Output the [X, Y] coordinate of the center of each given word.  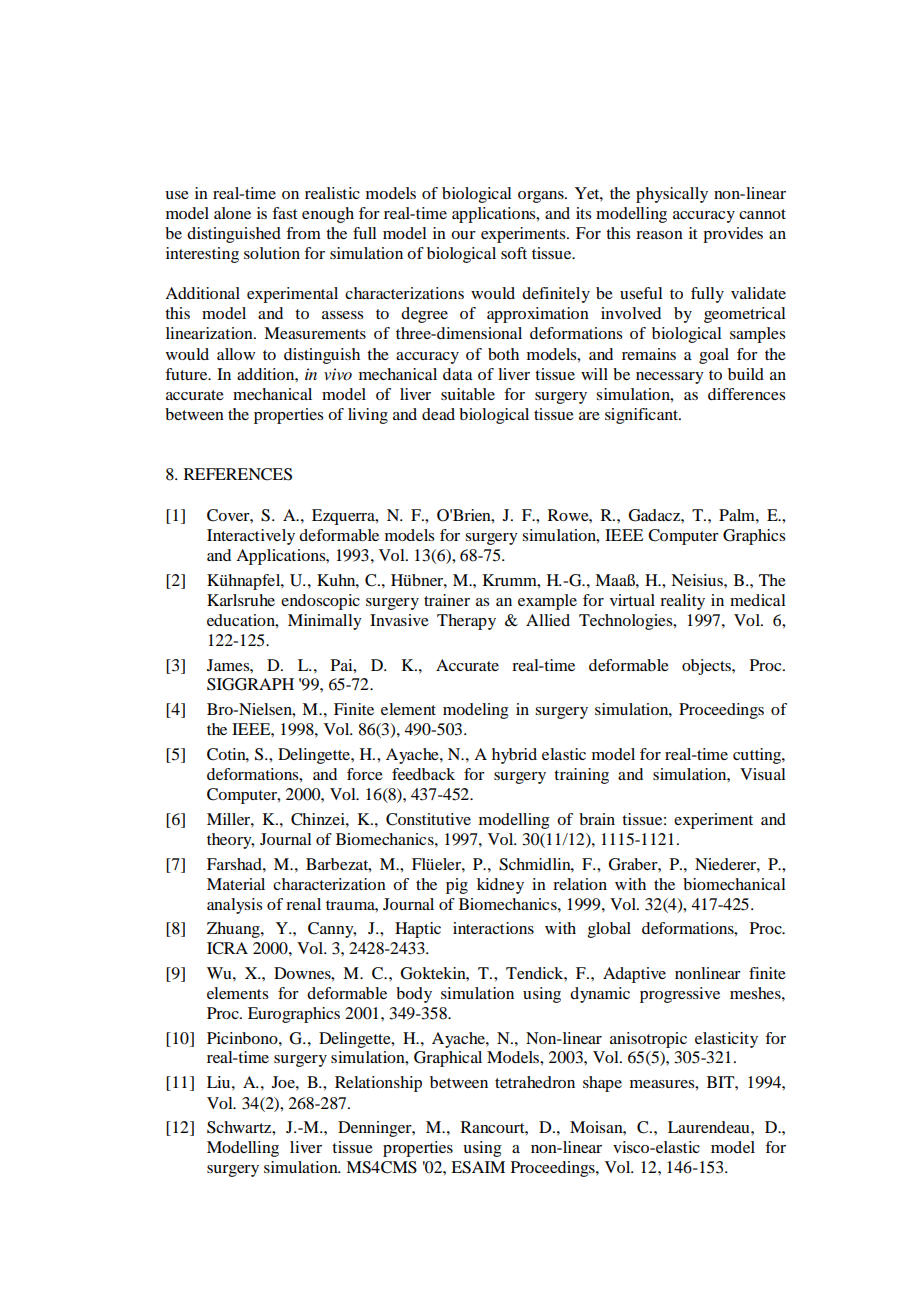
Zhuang [234, 930]
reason [659, 235]
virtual [632, 600]
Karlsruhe [241, 600]
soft [514, 253]
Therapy [466, 622]
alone [232, 213]
